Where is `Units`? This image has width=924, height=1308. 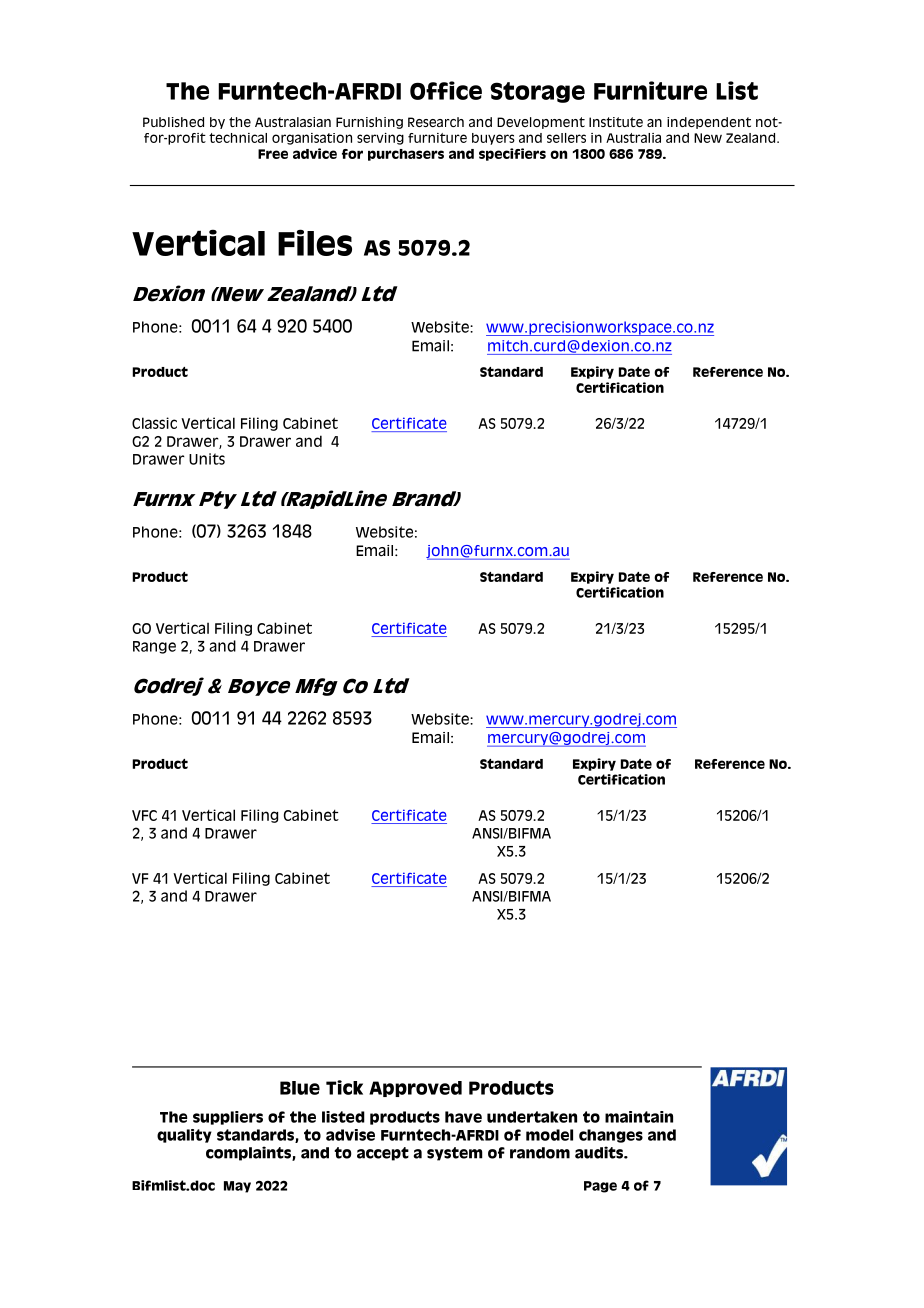
Units is located at coordinates (207, 459).
